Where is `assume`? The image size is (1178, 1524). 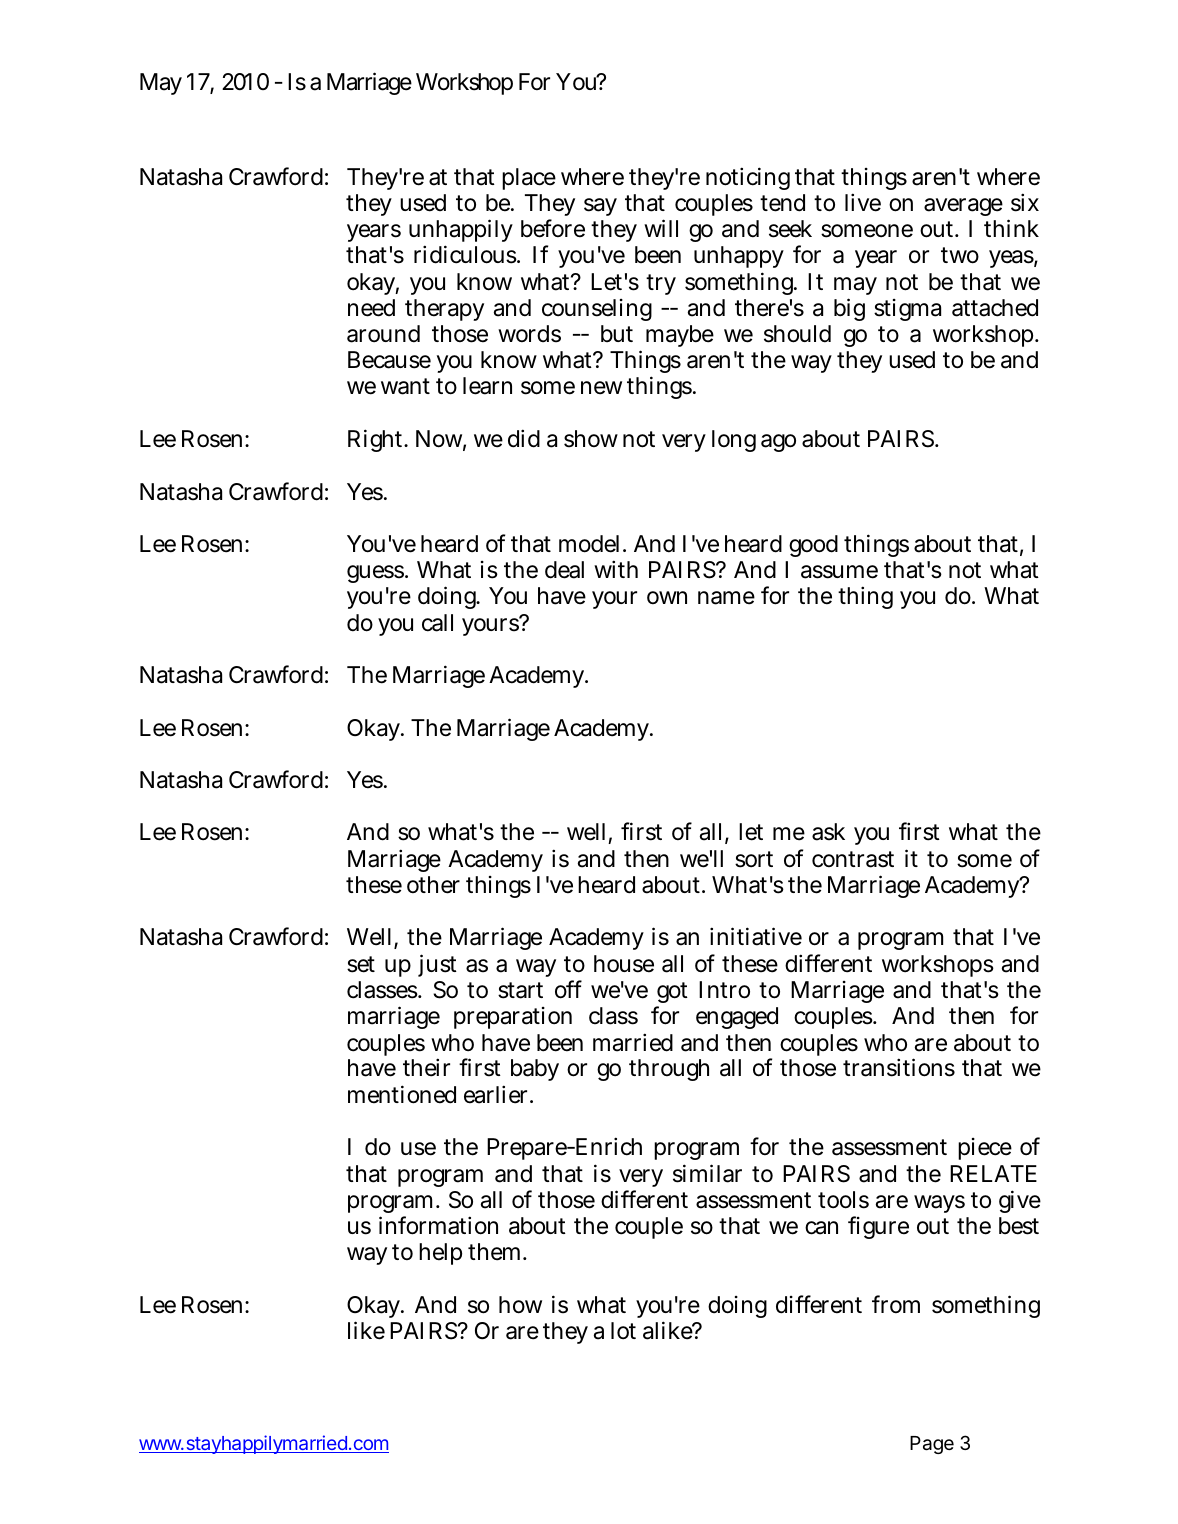
assume is located at coordinates (839, 572).
